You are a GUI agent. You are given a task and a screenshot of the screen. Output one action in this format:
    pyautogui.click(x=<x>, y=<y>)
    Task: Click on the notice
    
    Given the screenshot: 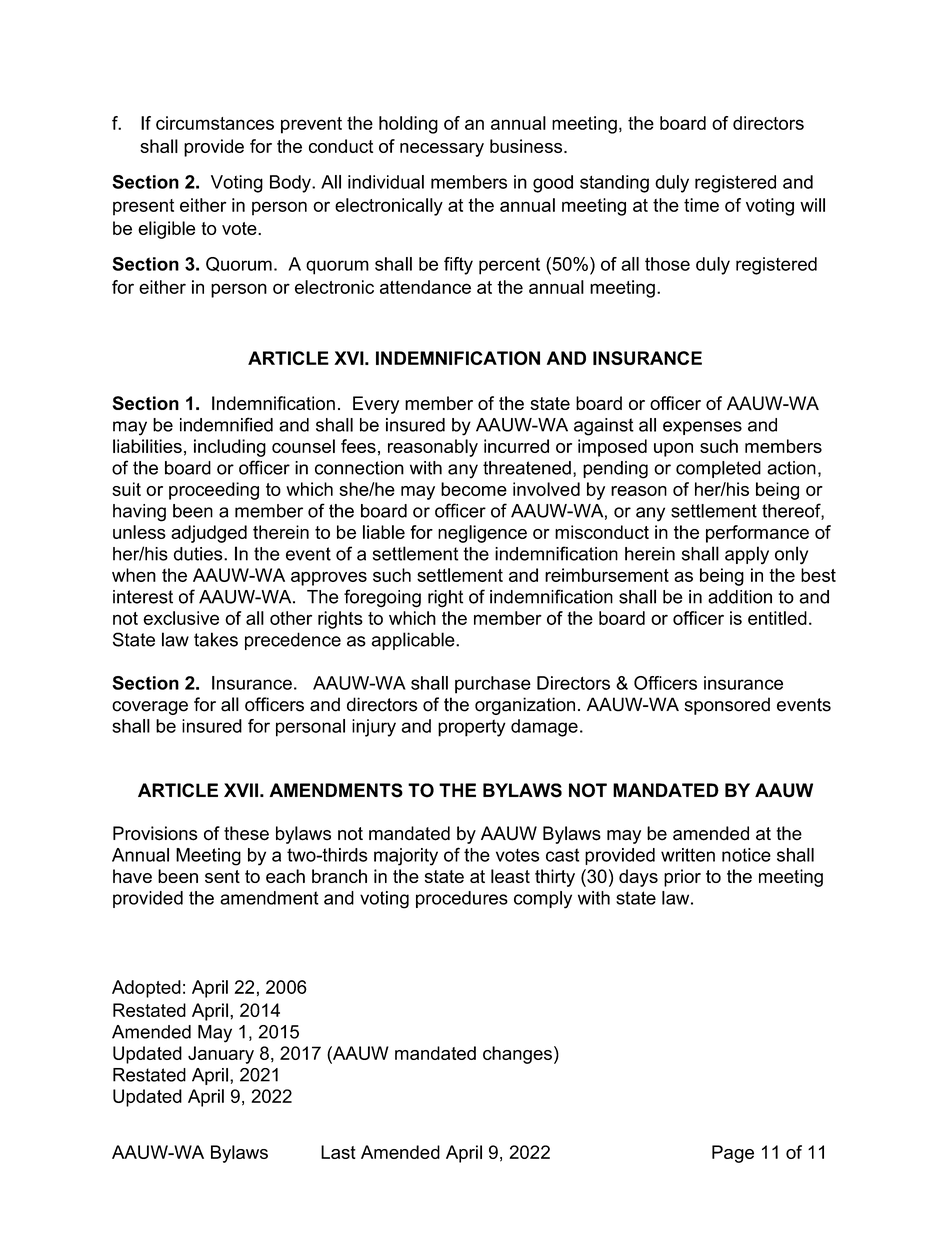 What is the action you would take?
    pyautogui.click(x=746, y=855)
